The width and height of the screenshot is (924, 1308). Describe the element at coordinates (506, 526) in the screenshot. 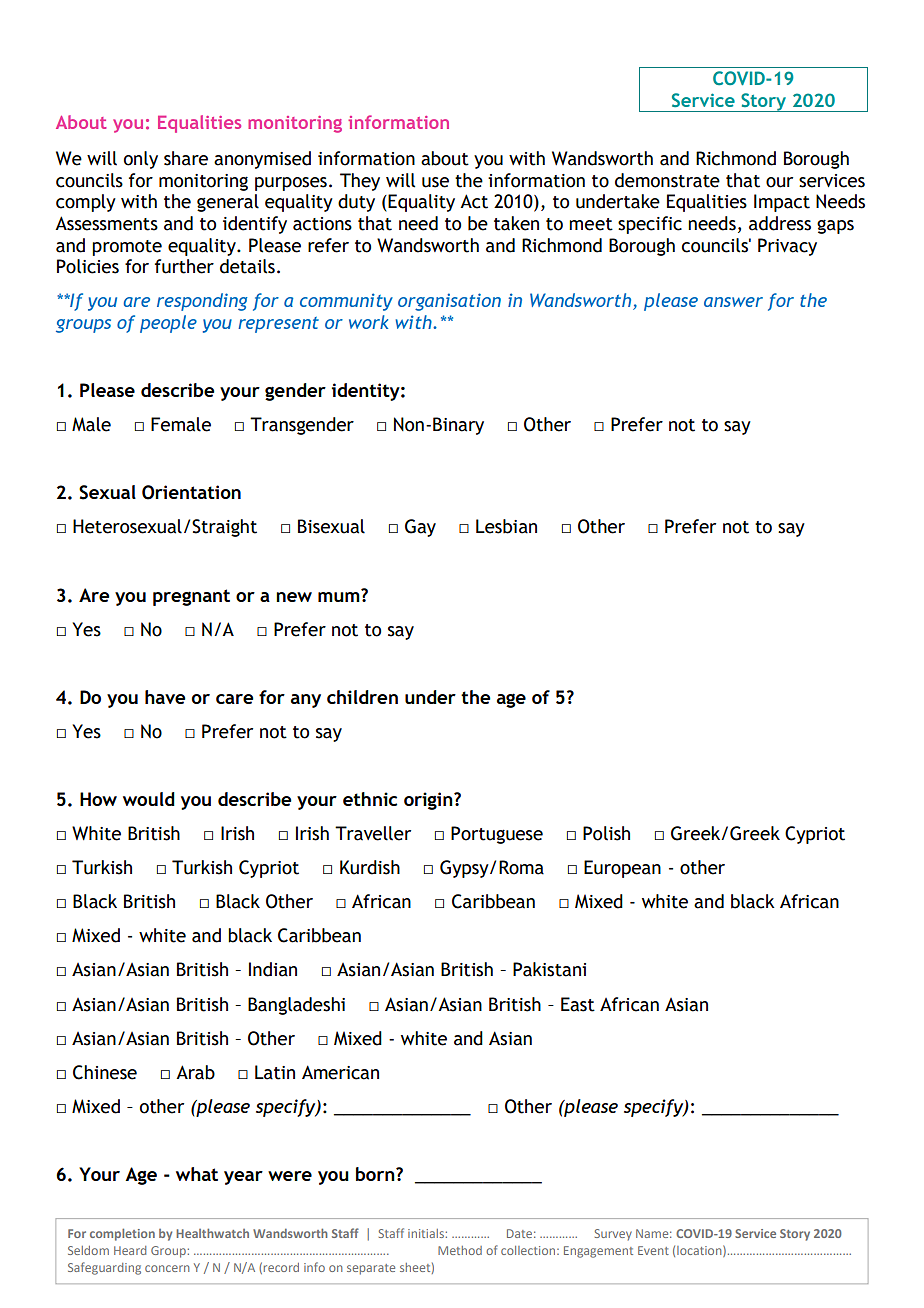

I see `Lesbian` at that location.
